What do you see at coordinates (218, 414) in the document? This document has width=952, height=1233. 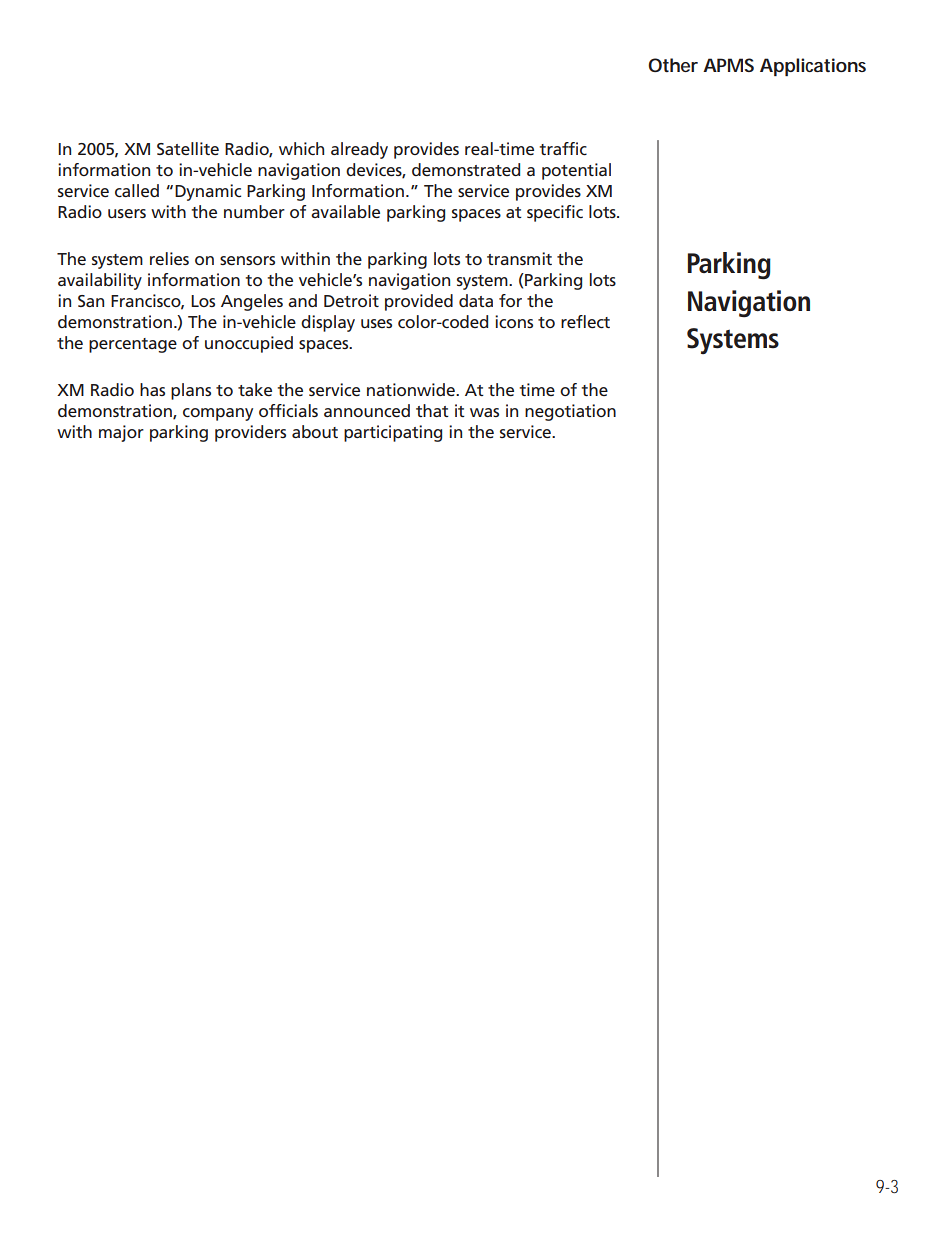 I see `company` at bounding box center [218, 414].
